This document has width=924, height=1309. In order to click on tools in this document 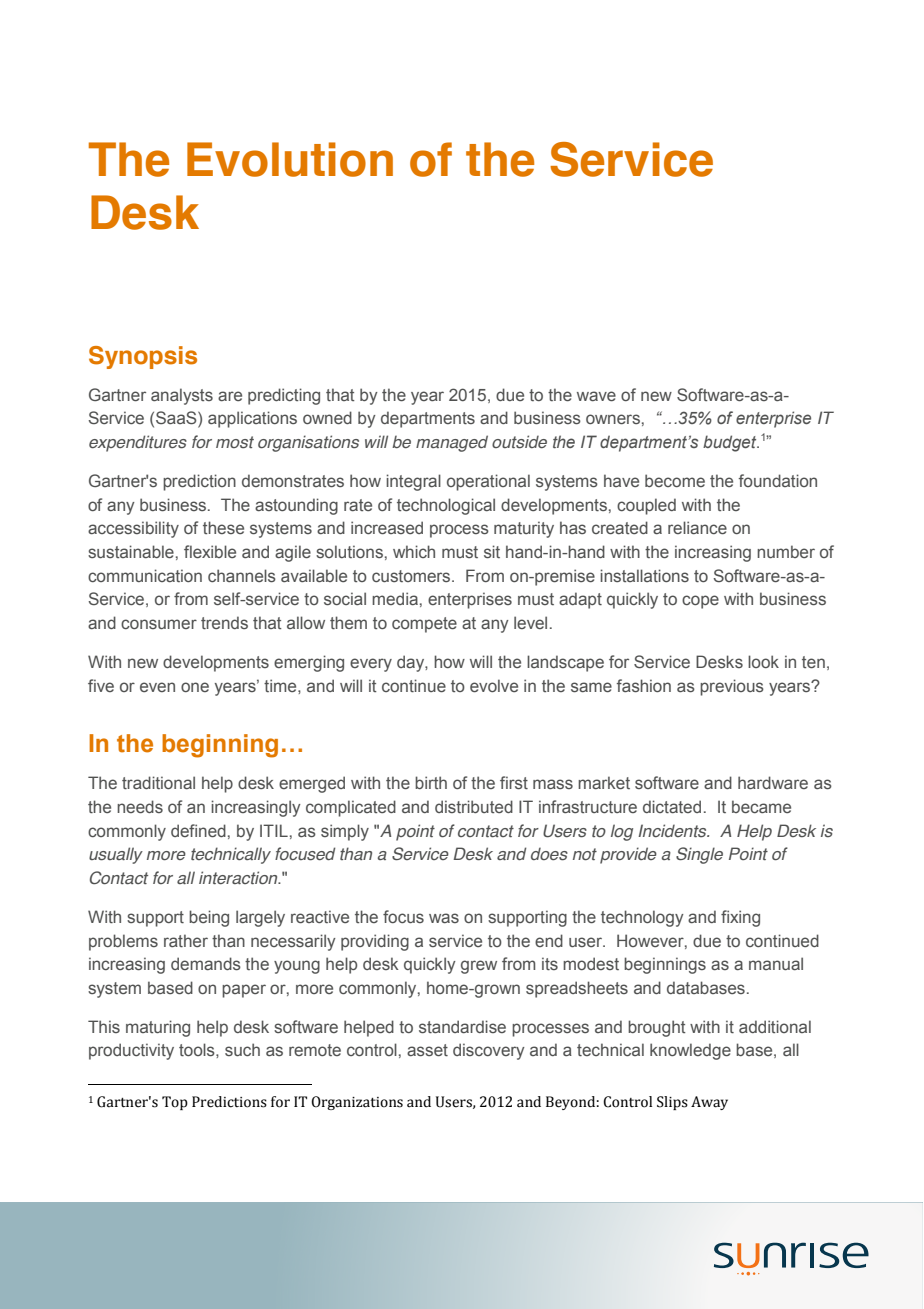, I will do `click(198, 1049)`.
